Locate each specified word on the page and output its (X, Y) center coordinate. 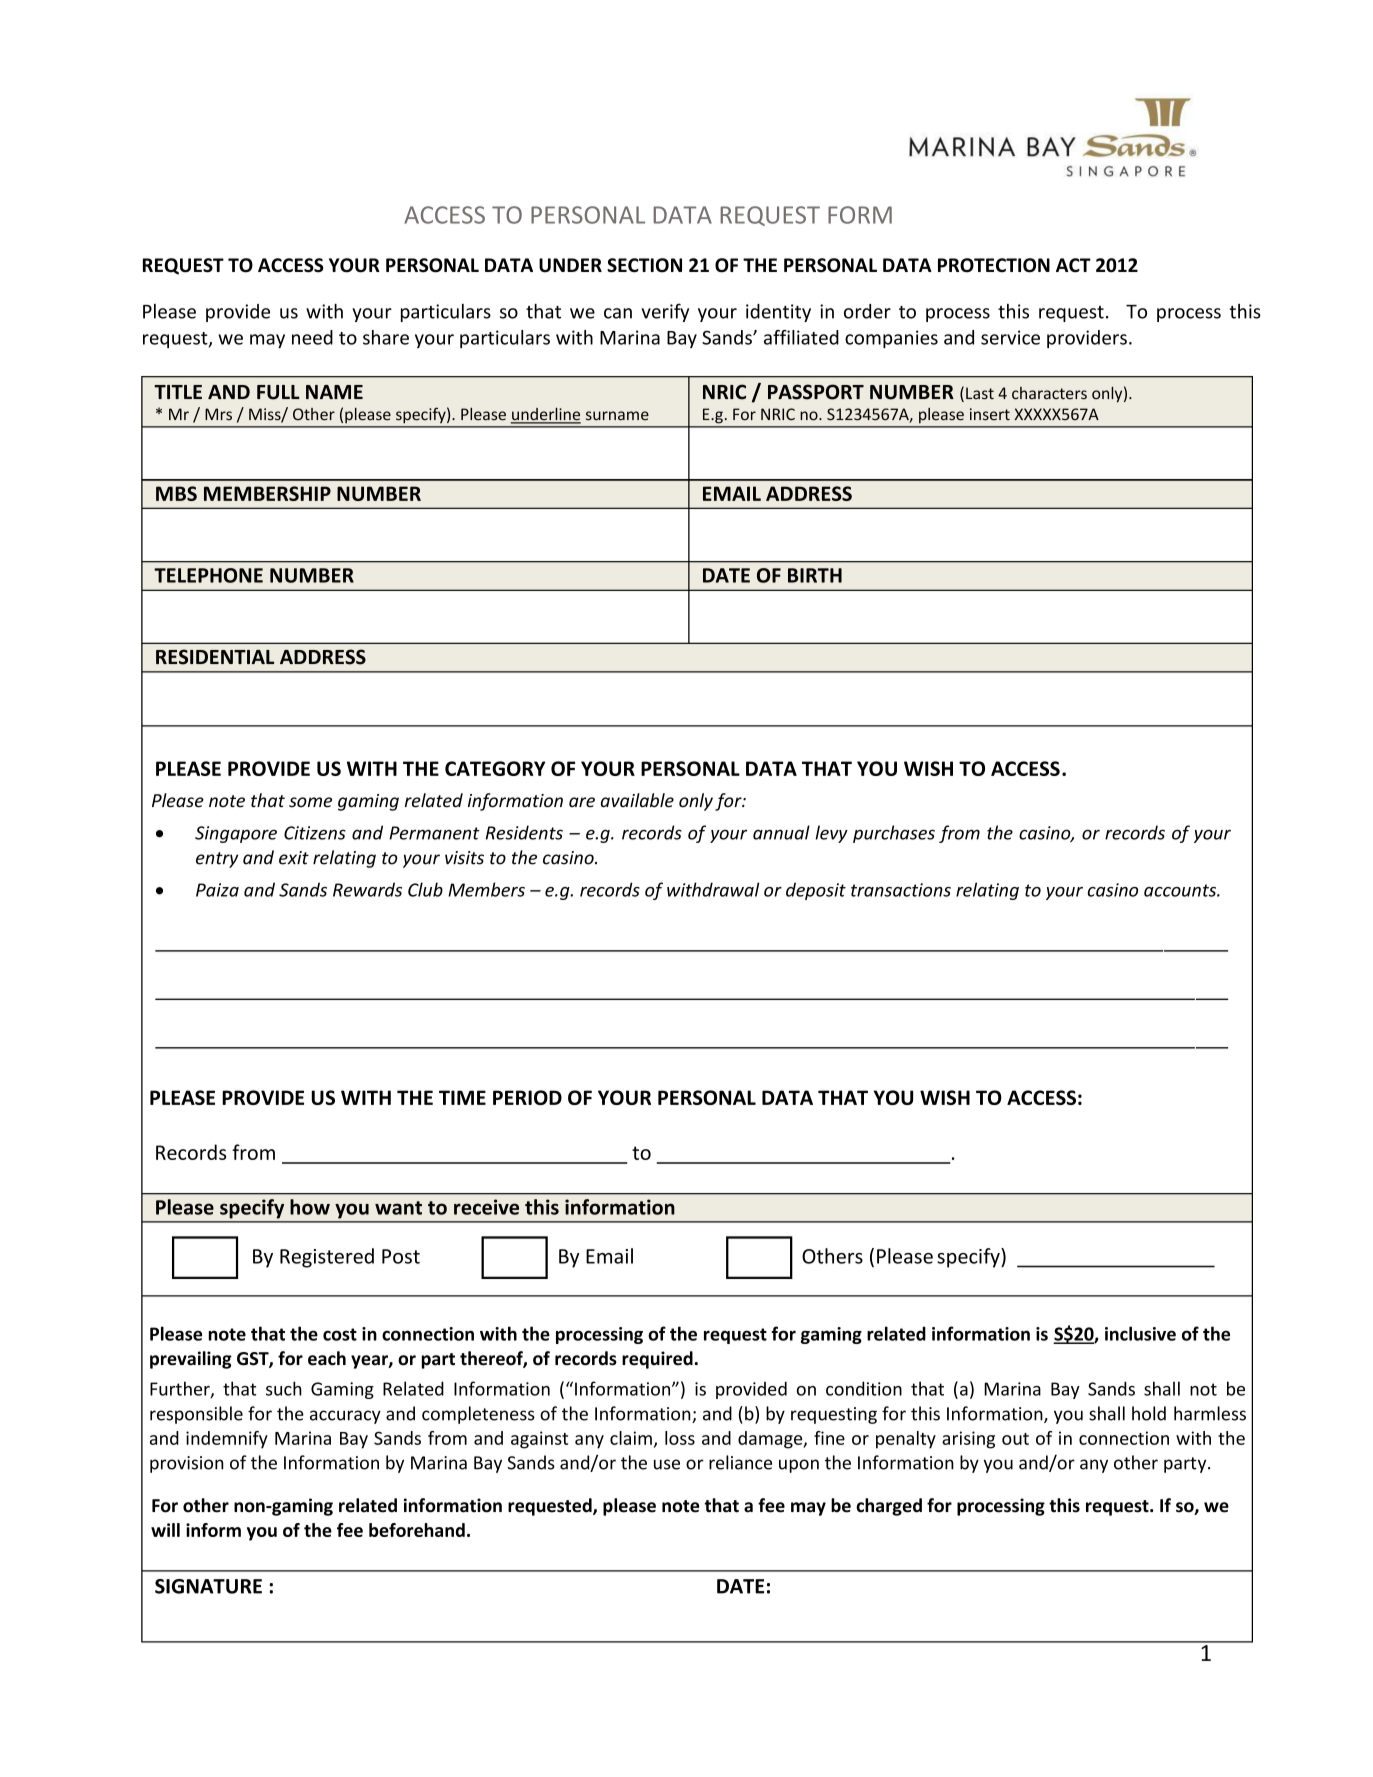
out (1015, 1439)
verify (665, 312)
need (312, 337)
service (1010, 337)
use (667, 1464)
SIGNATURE (208, 1586)
